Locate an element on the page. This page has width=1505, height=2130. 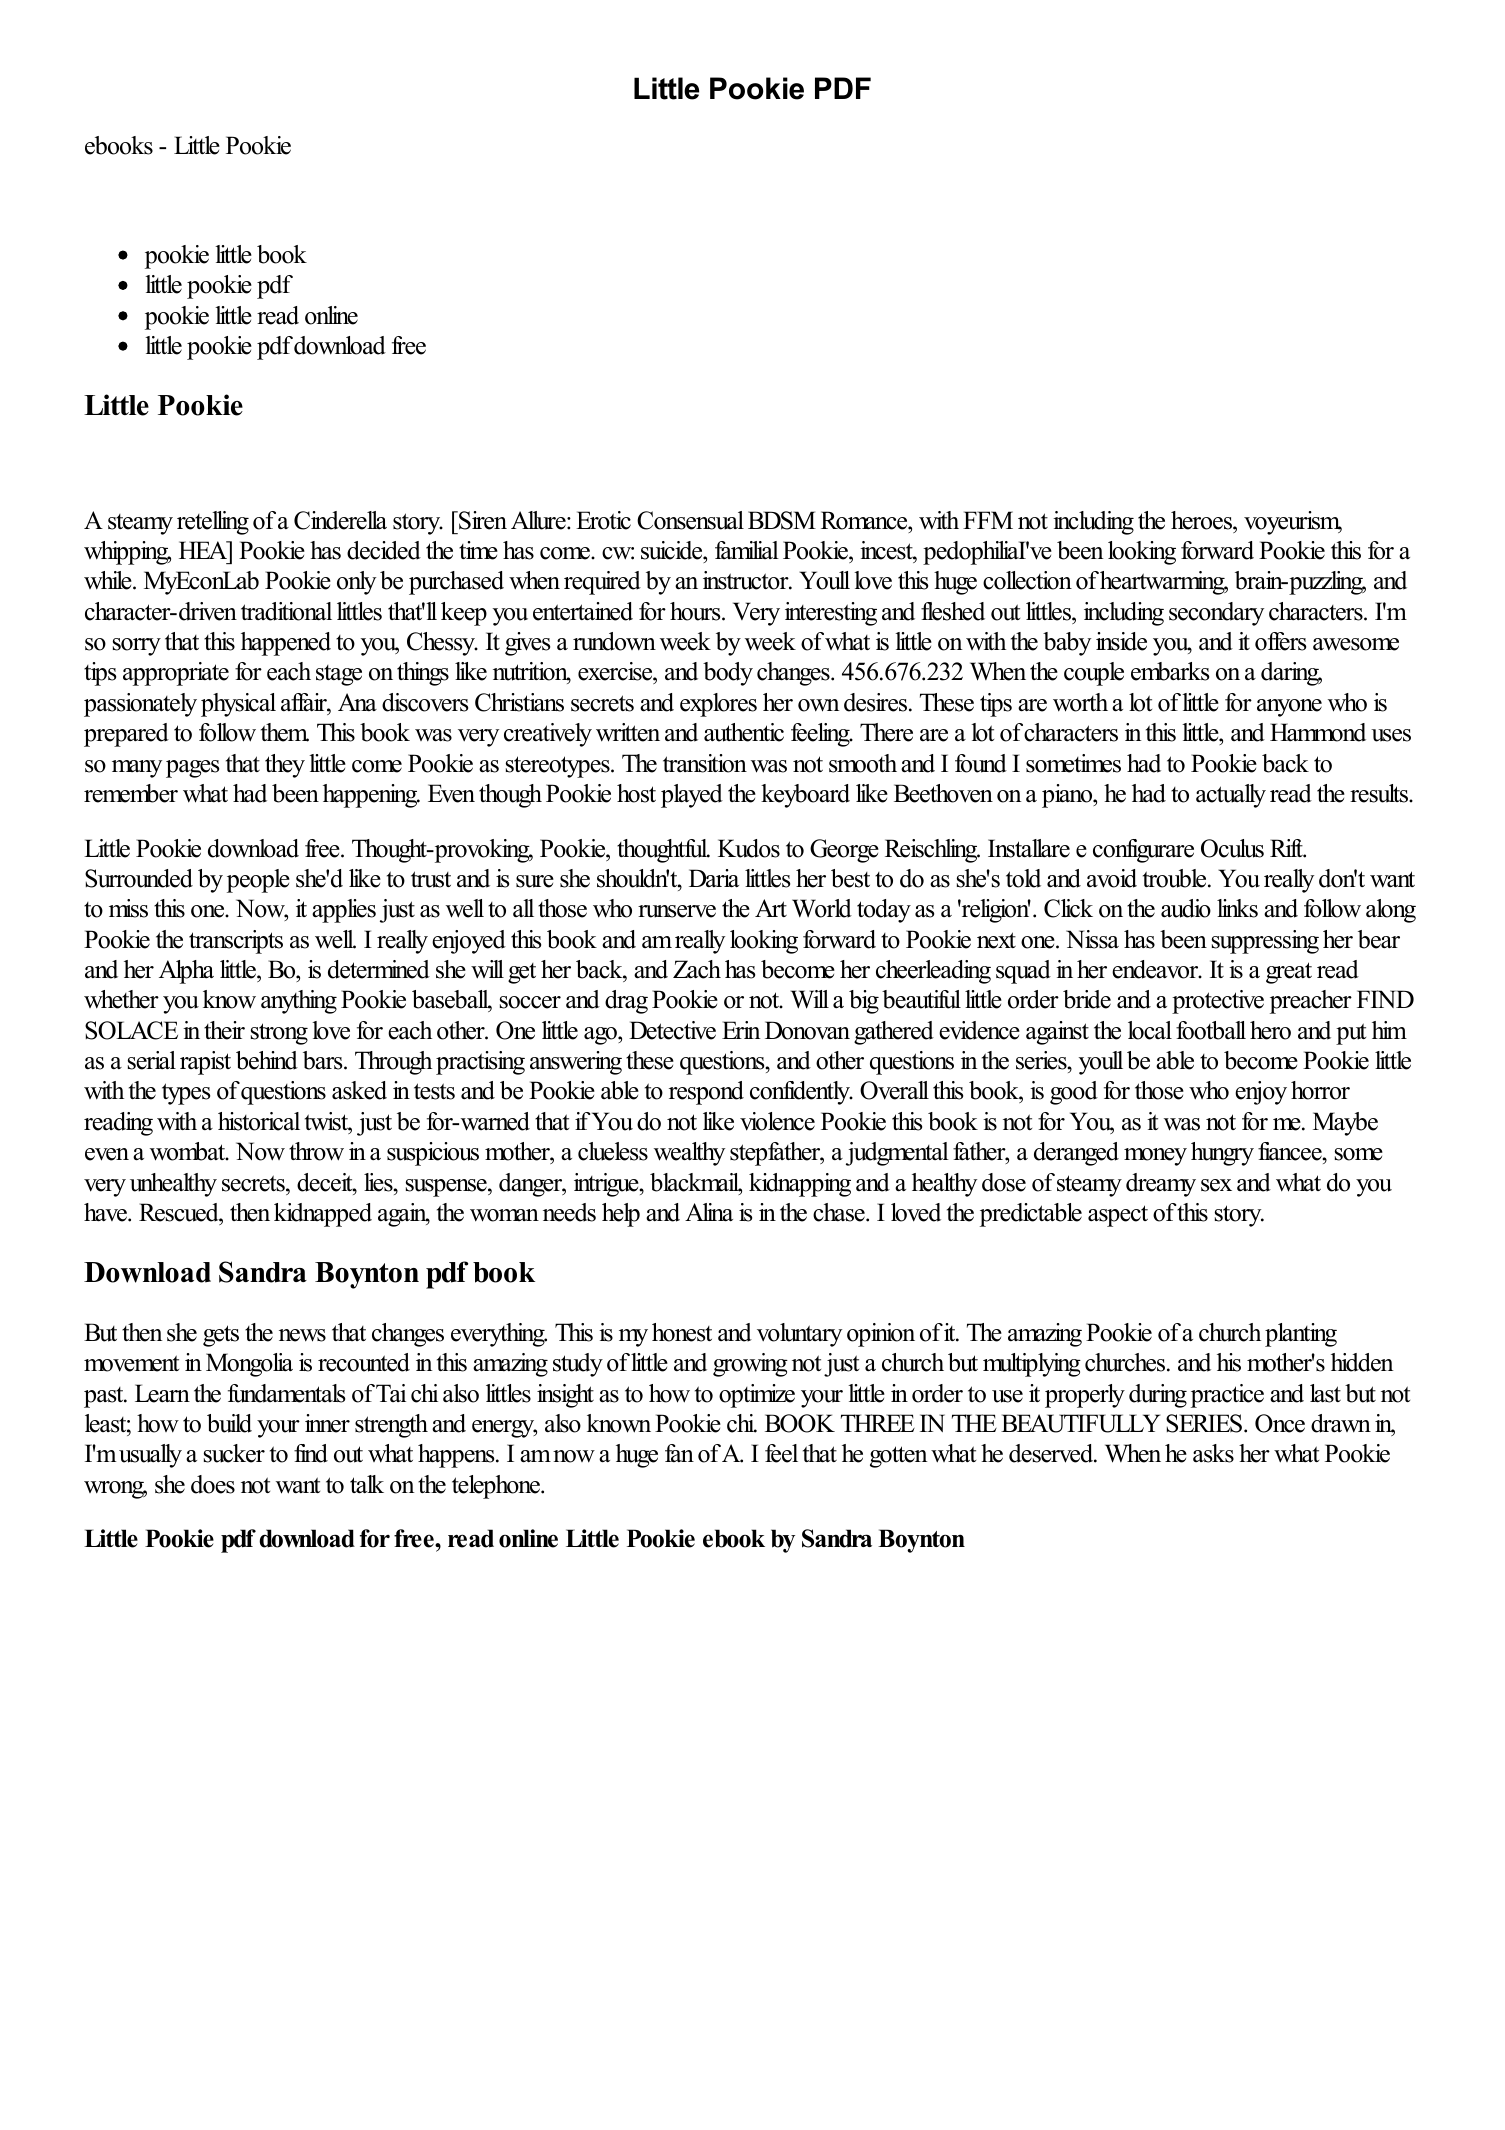
wealthy is located at coordinates (689, 1154).
